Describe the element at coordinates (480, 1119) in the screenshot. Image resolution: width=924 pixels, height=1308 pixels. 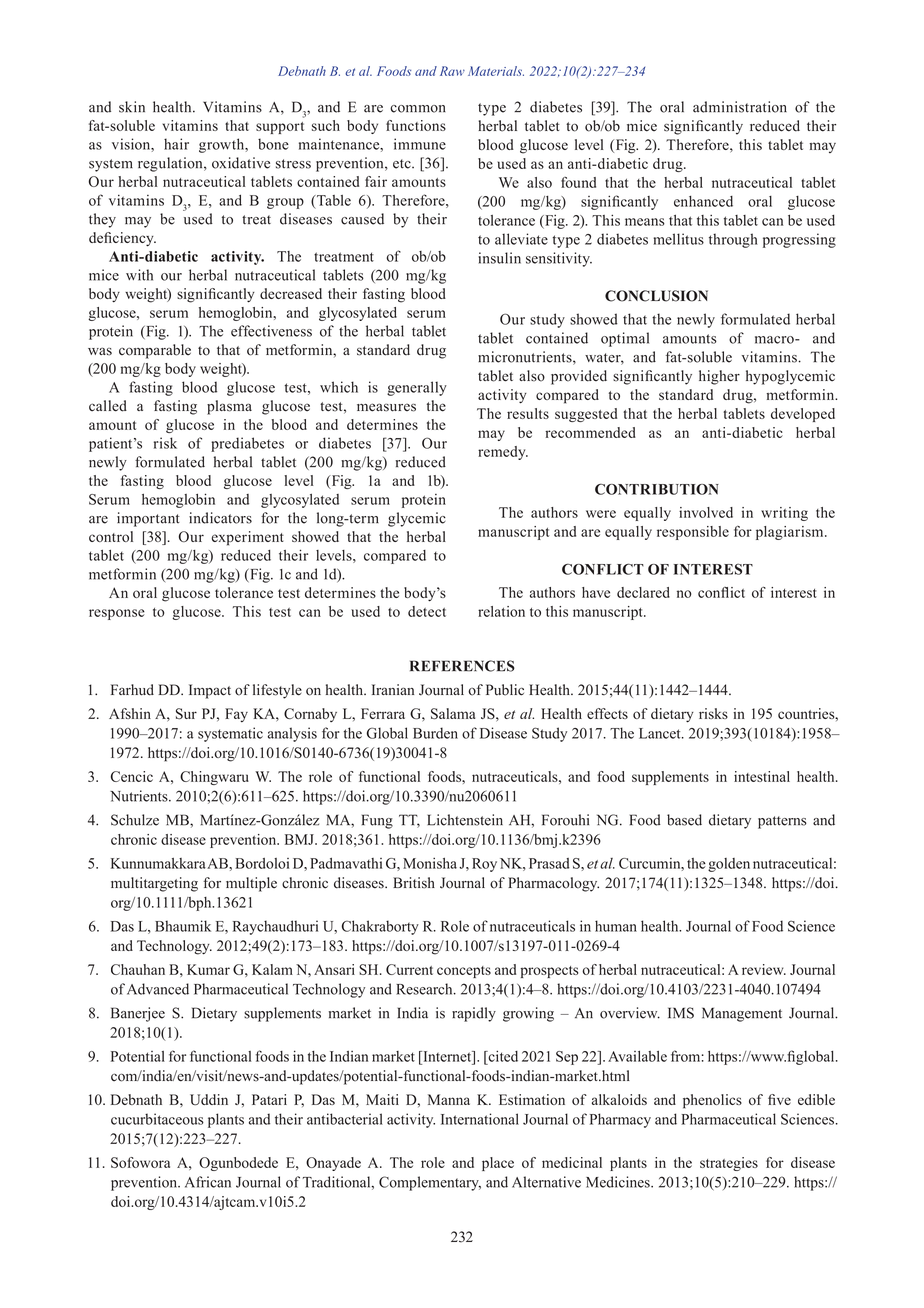
I see `International` at that location.
